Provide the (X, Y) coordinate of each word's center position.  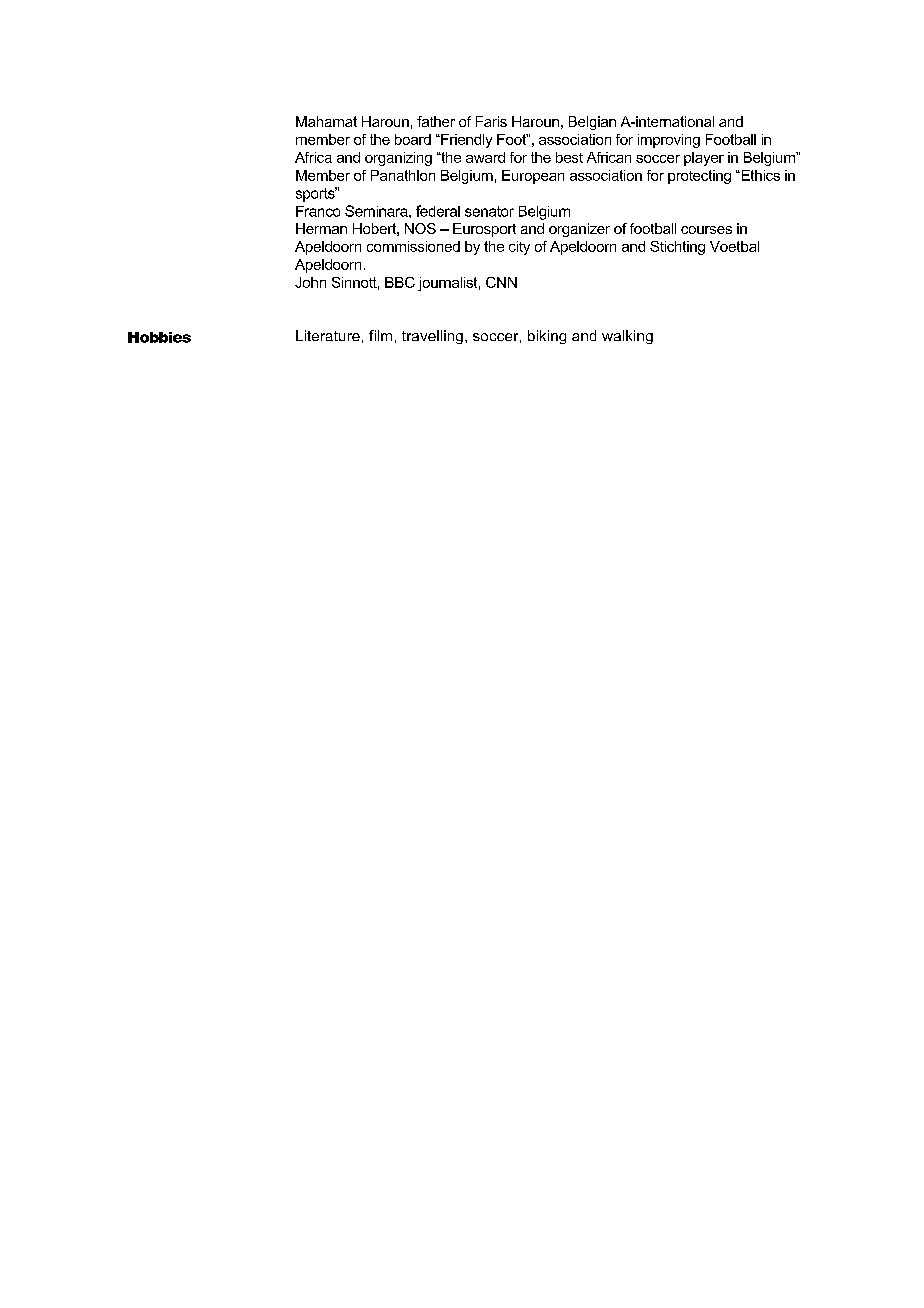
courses (706, 230)
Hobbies (159, 337)
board (413, 139)
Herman (321, 228)
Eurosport (484, 230)
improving (669, 141)
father (436, 121)
